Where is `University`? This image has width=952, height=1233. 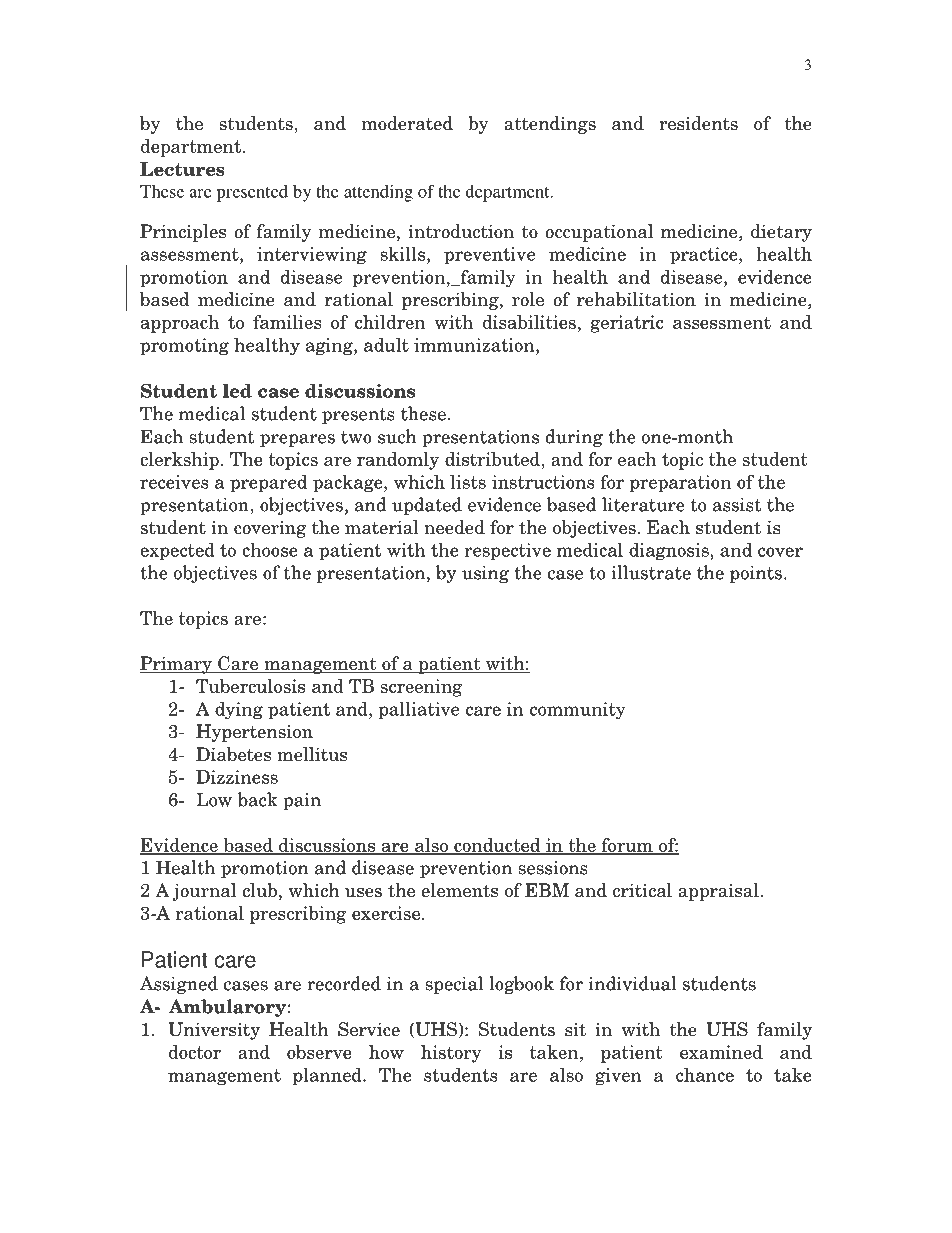 University is located at coordinates (214, 1031).
